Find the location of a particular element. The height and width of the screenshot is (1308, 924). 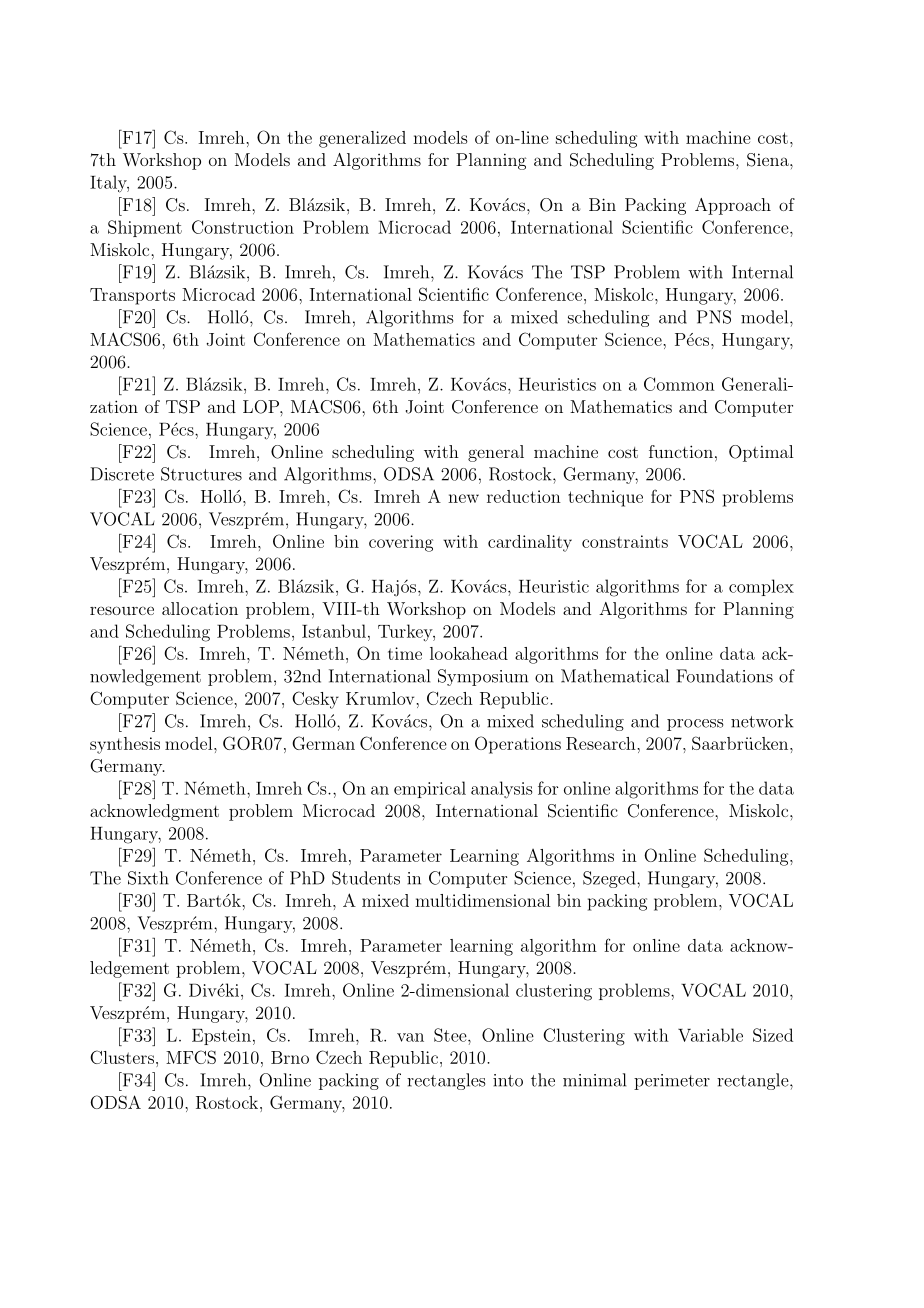

Stee is located at coordinates (451, 1035).
